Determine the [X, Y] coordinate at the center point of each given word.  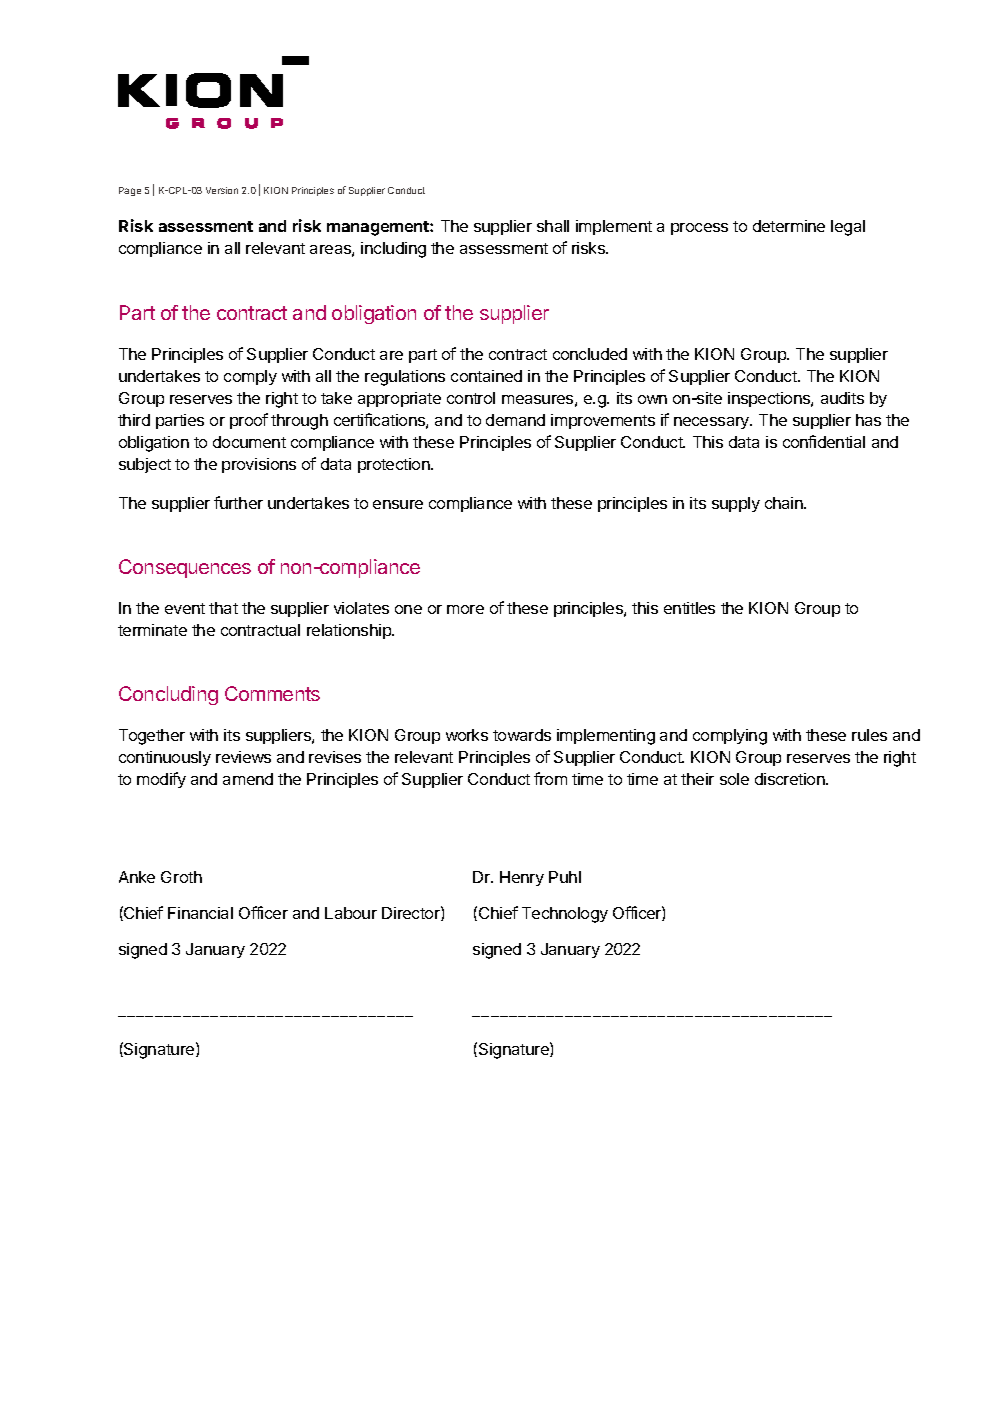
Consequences [185, 568]
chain [785, 503]
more [465, 609]
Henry [522, 878]
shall [553, 226]
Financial [200, 913]
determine [789, 226]
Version [222, 190]
